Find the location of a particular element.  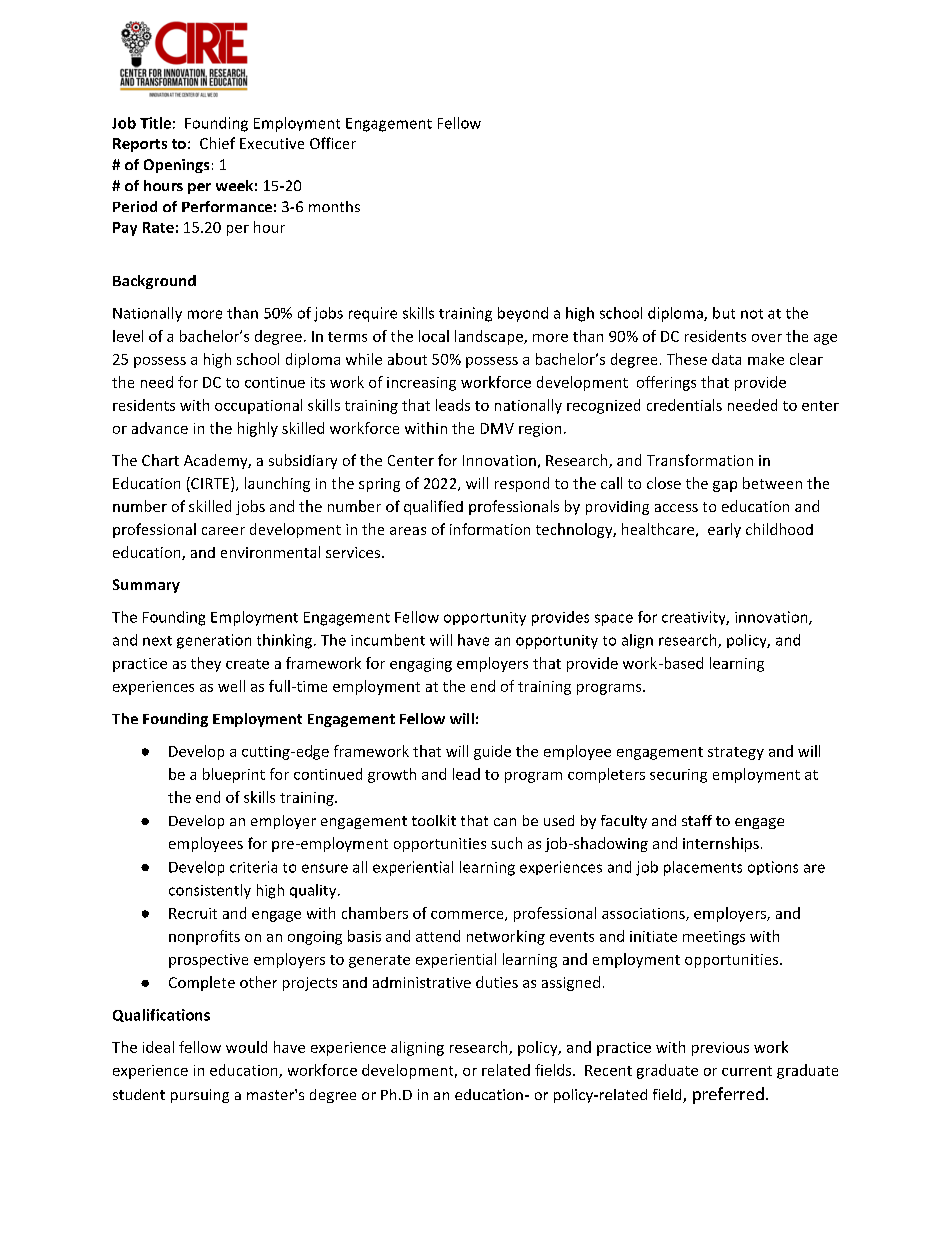

duties is located at coordinates (497, 982).
